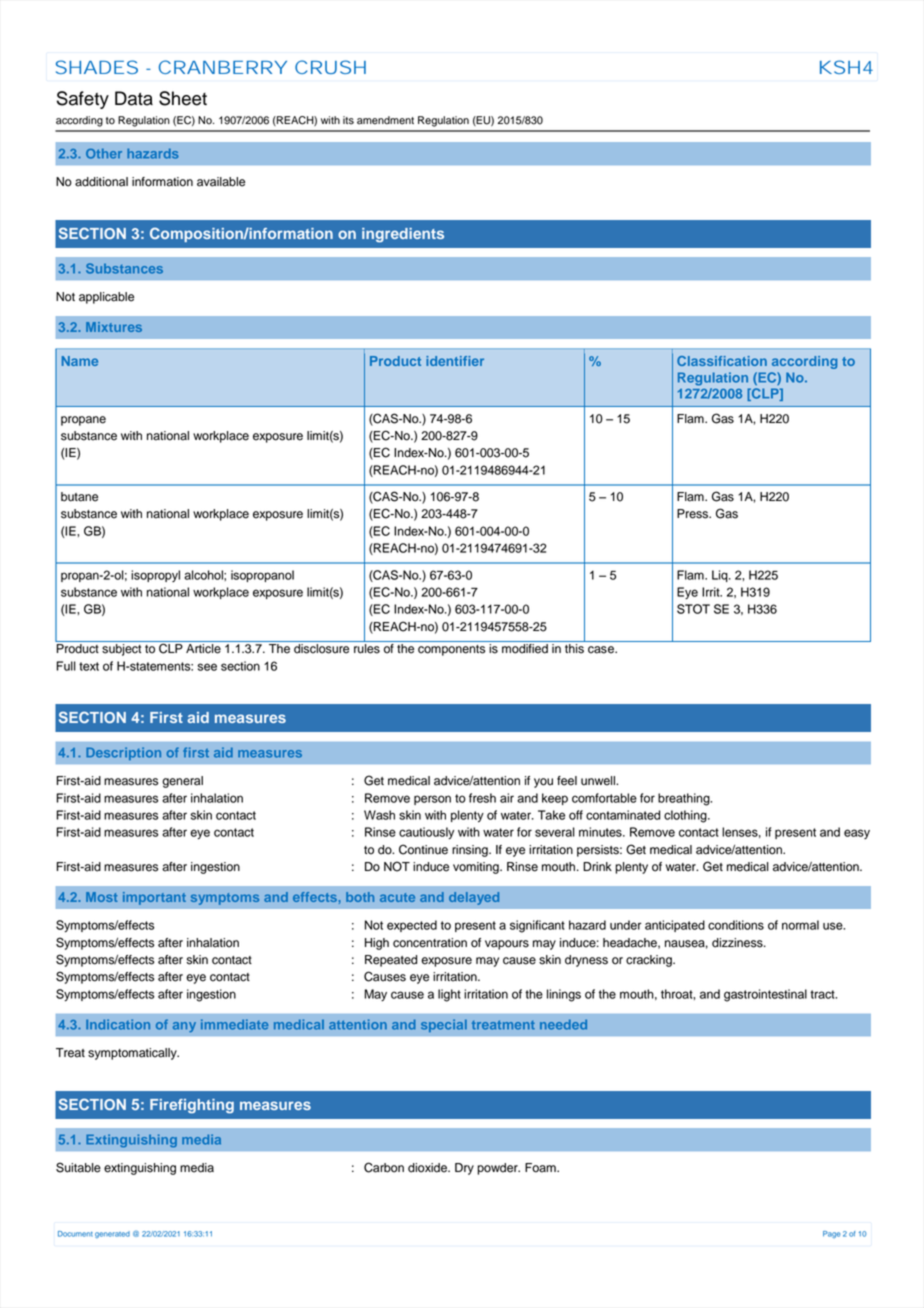  Describe the element at coordinates (112, 1234) in the image. I see `generated` at that location.
